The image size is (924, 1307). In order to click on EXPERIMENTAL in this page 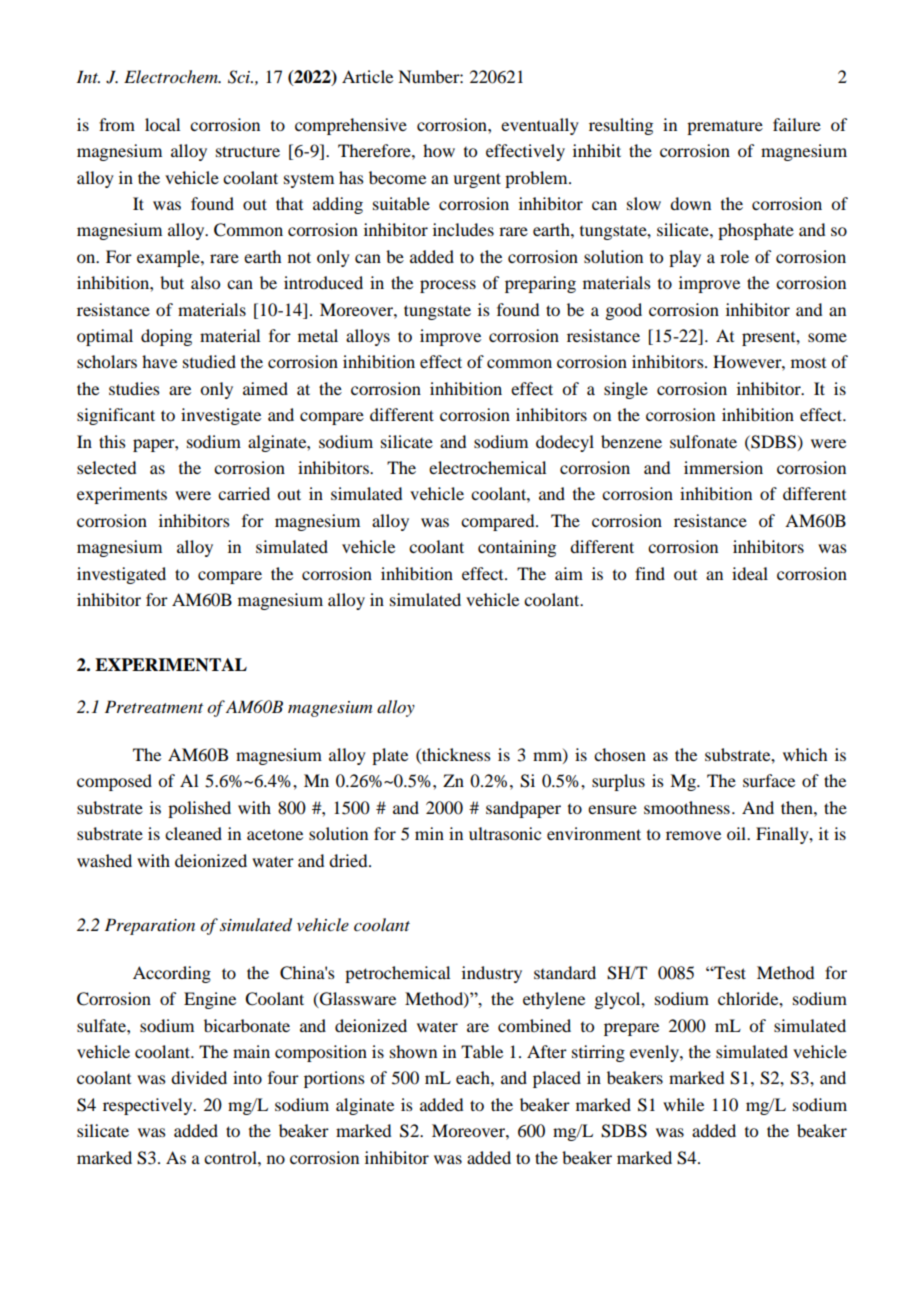, I will do `click(171, 665)`.
